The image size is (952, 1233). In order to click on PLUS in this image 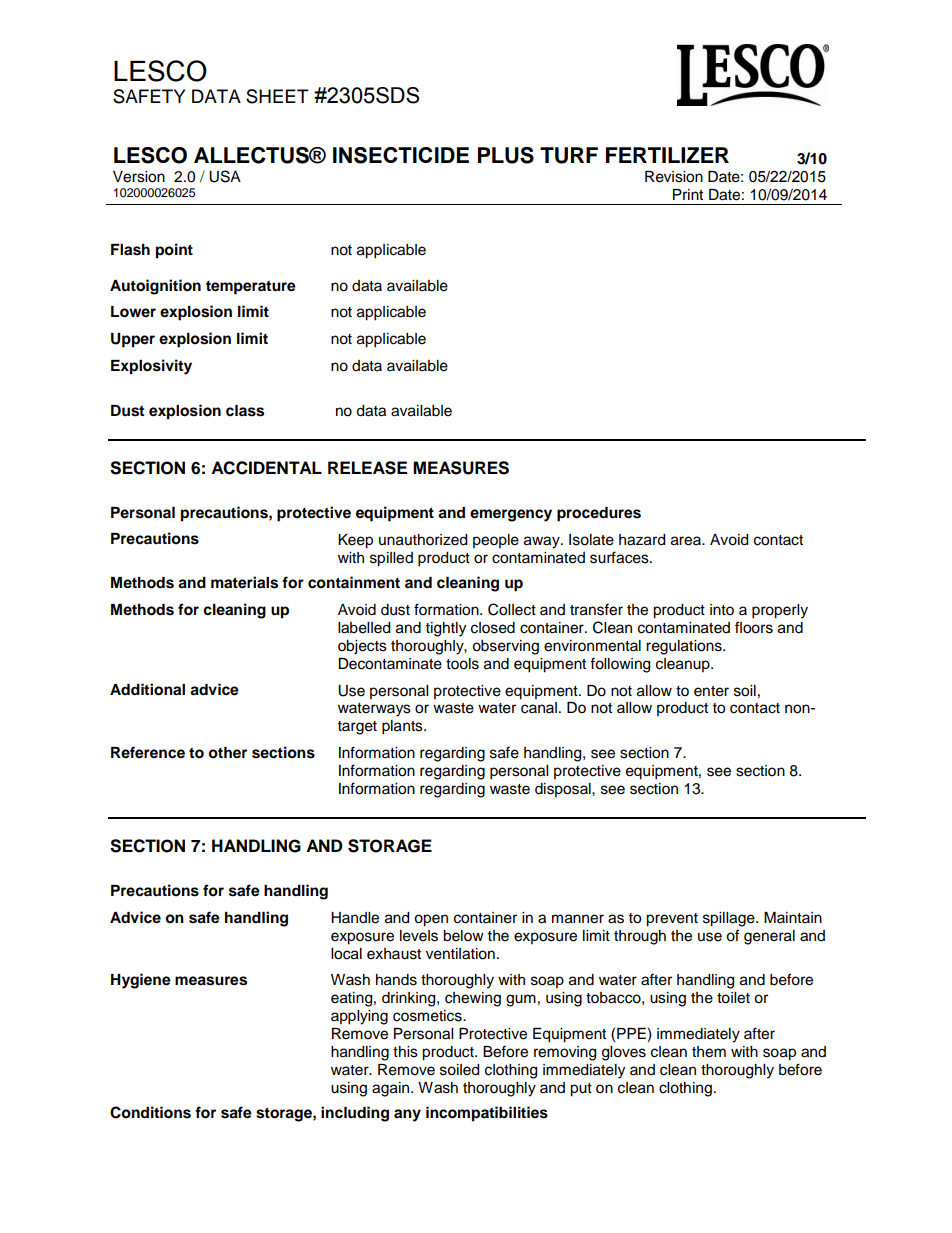, I will do `click(506, 155)`.
